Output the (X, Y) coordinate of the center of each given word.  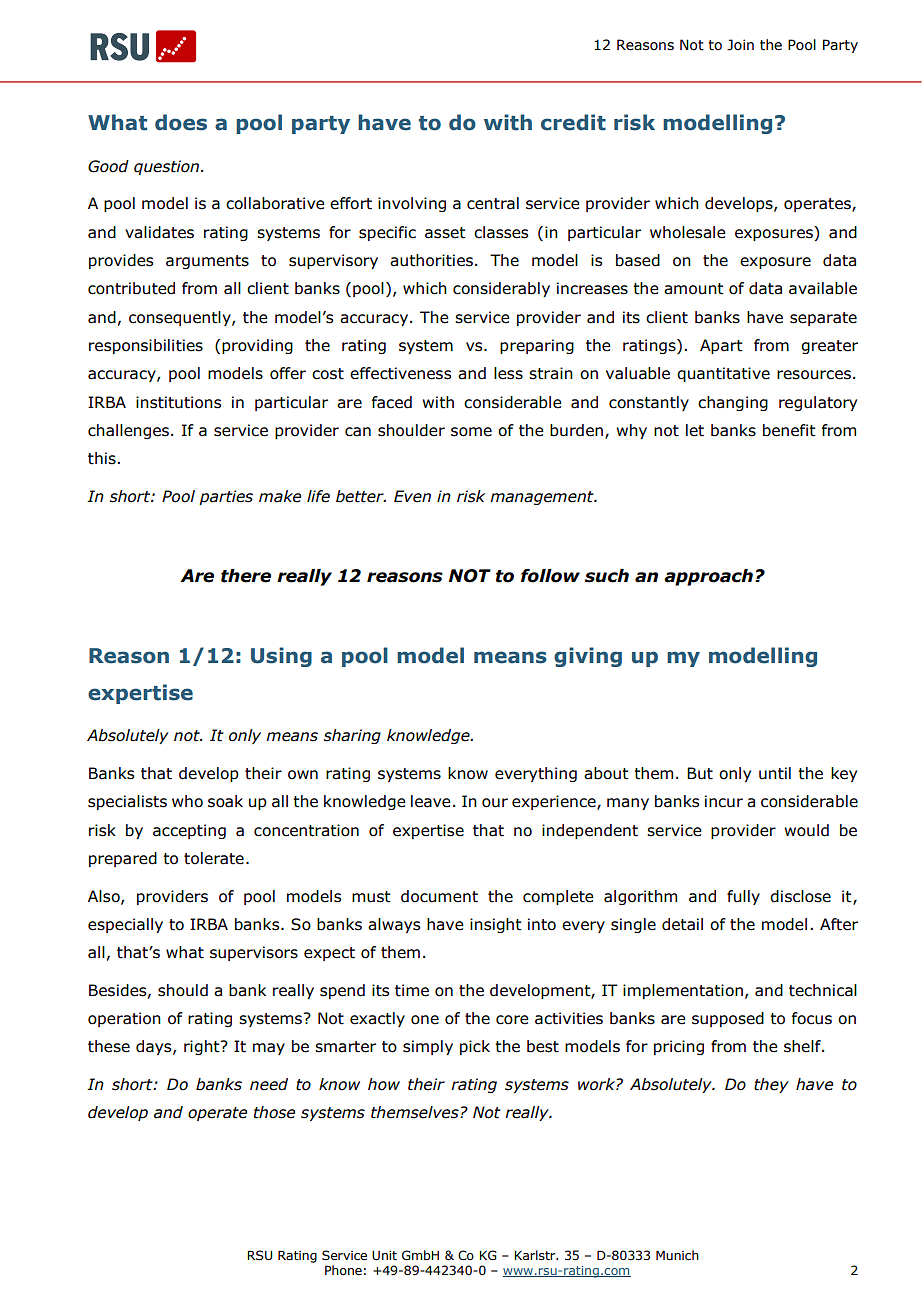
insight (496, 925)
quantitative (723, 374)
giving (588, 657)
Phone (343, 1270)
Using (281, 657)
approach (708, 577)
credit (573, 122)
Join (740, 45)
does (181, 122)
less (508, 373)
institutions (178, 402)
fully (743, 897)
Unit (384, 1255)
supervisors (254, 953)
